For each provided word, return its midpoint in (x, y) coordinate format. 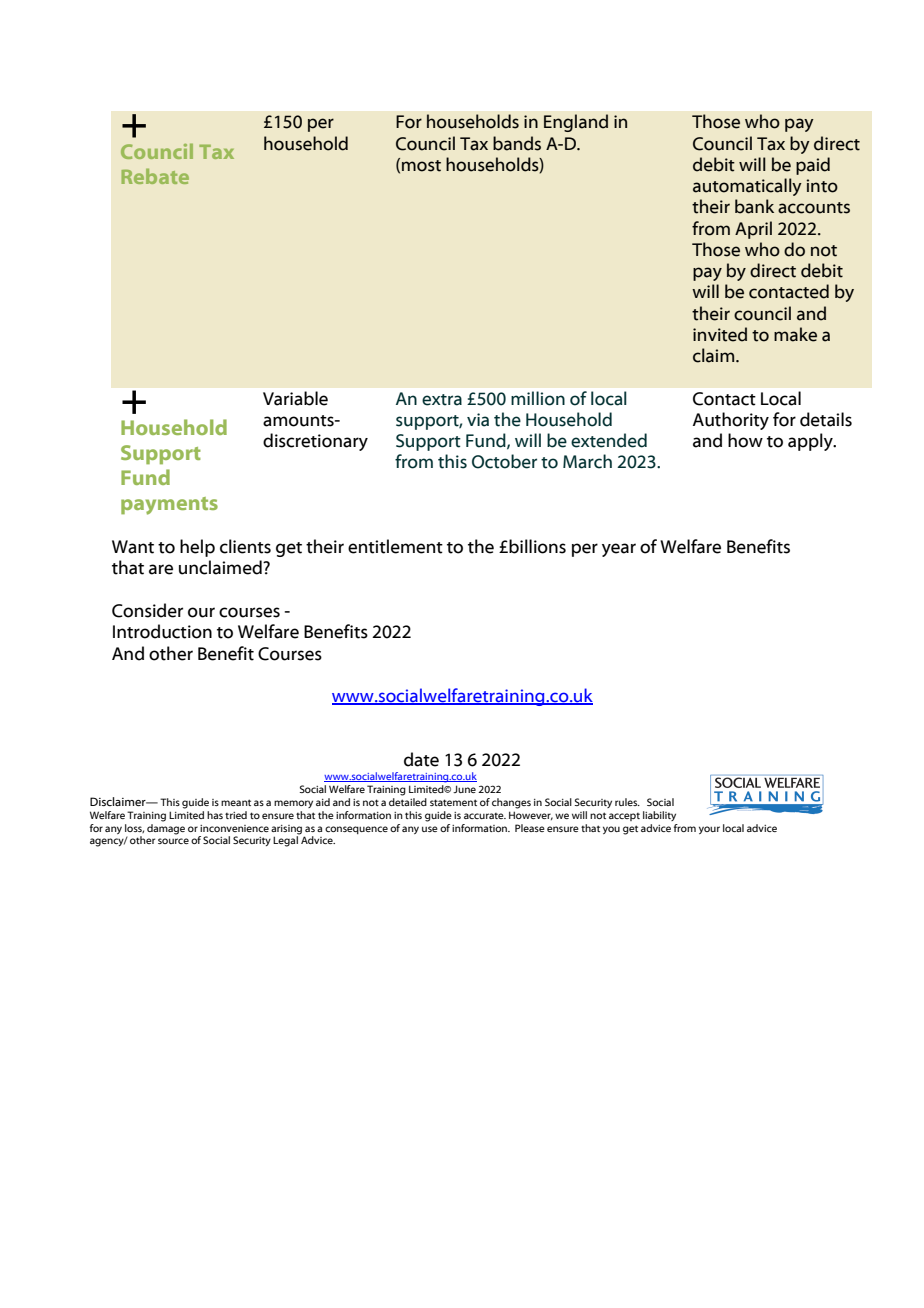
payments (169, 506)
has (215, 815)
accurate (485, 816)
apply (811, 442)
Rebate (155, 176)
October (504, 461)
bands (517, 143)
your (709, 830)
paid (813, 166)
